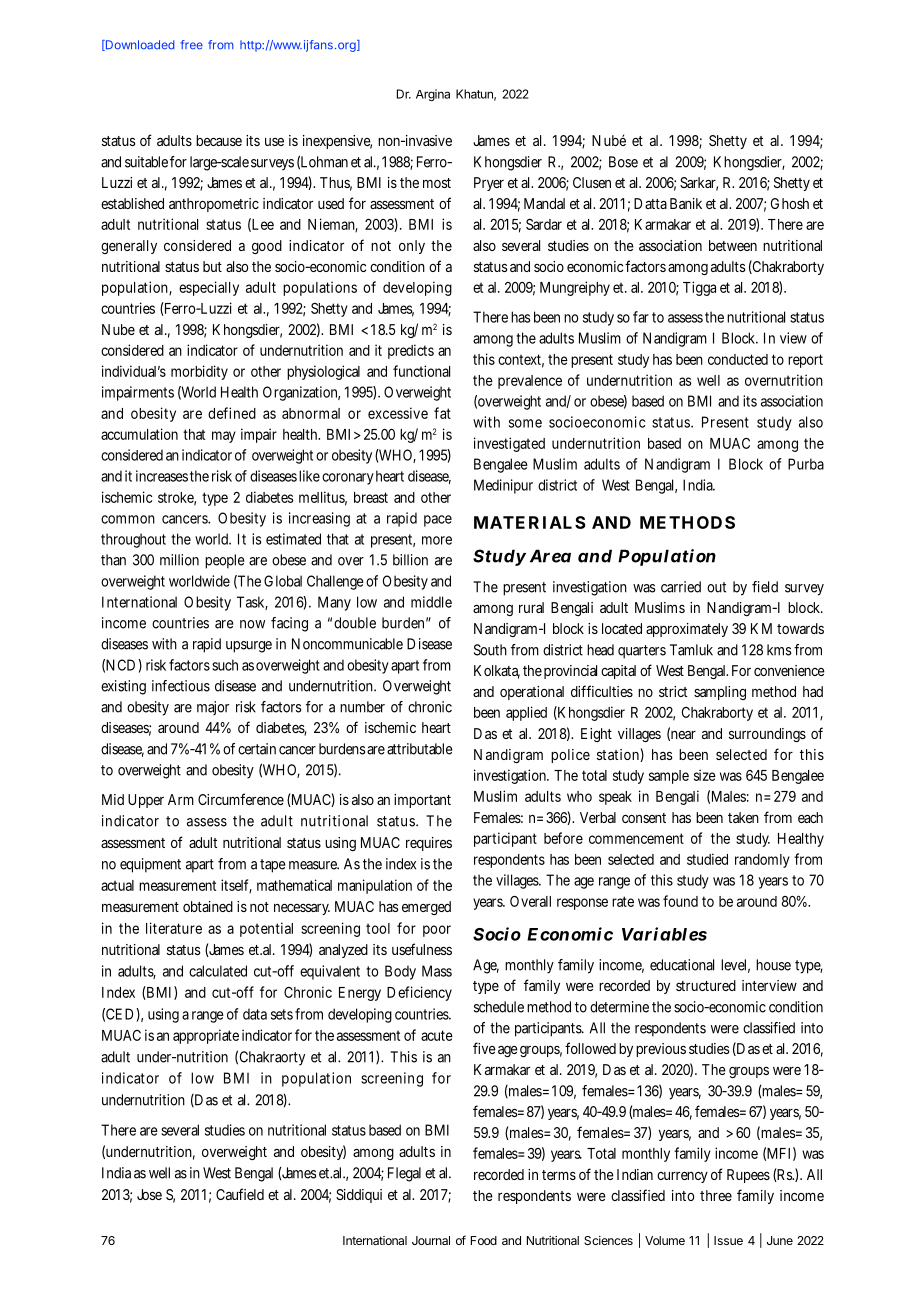 The height and width of the page is (1308, 924). Describe the element at coordinates (687, 630) in the page. I see `approximately` at that location.
